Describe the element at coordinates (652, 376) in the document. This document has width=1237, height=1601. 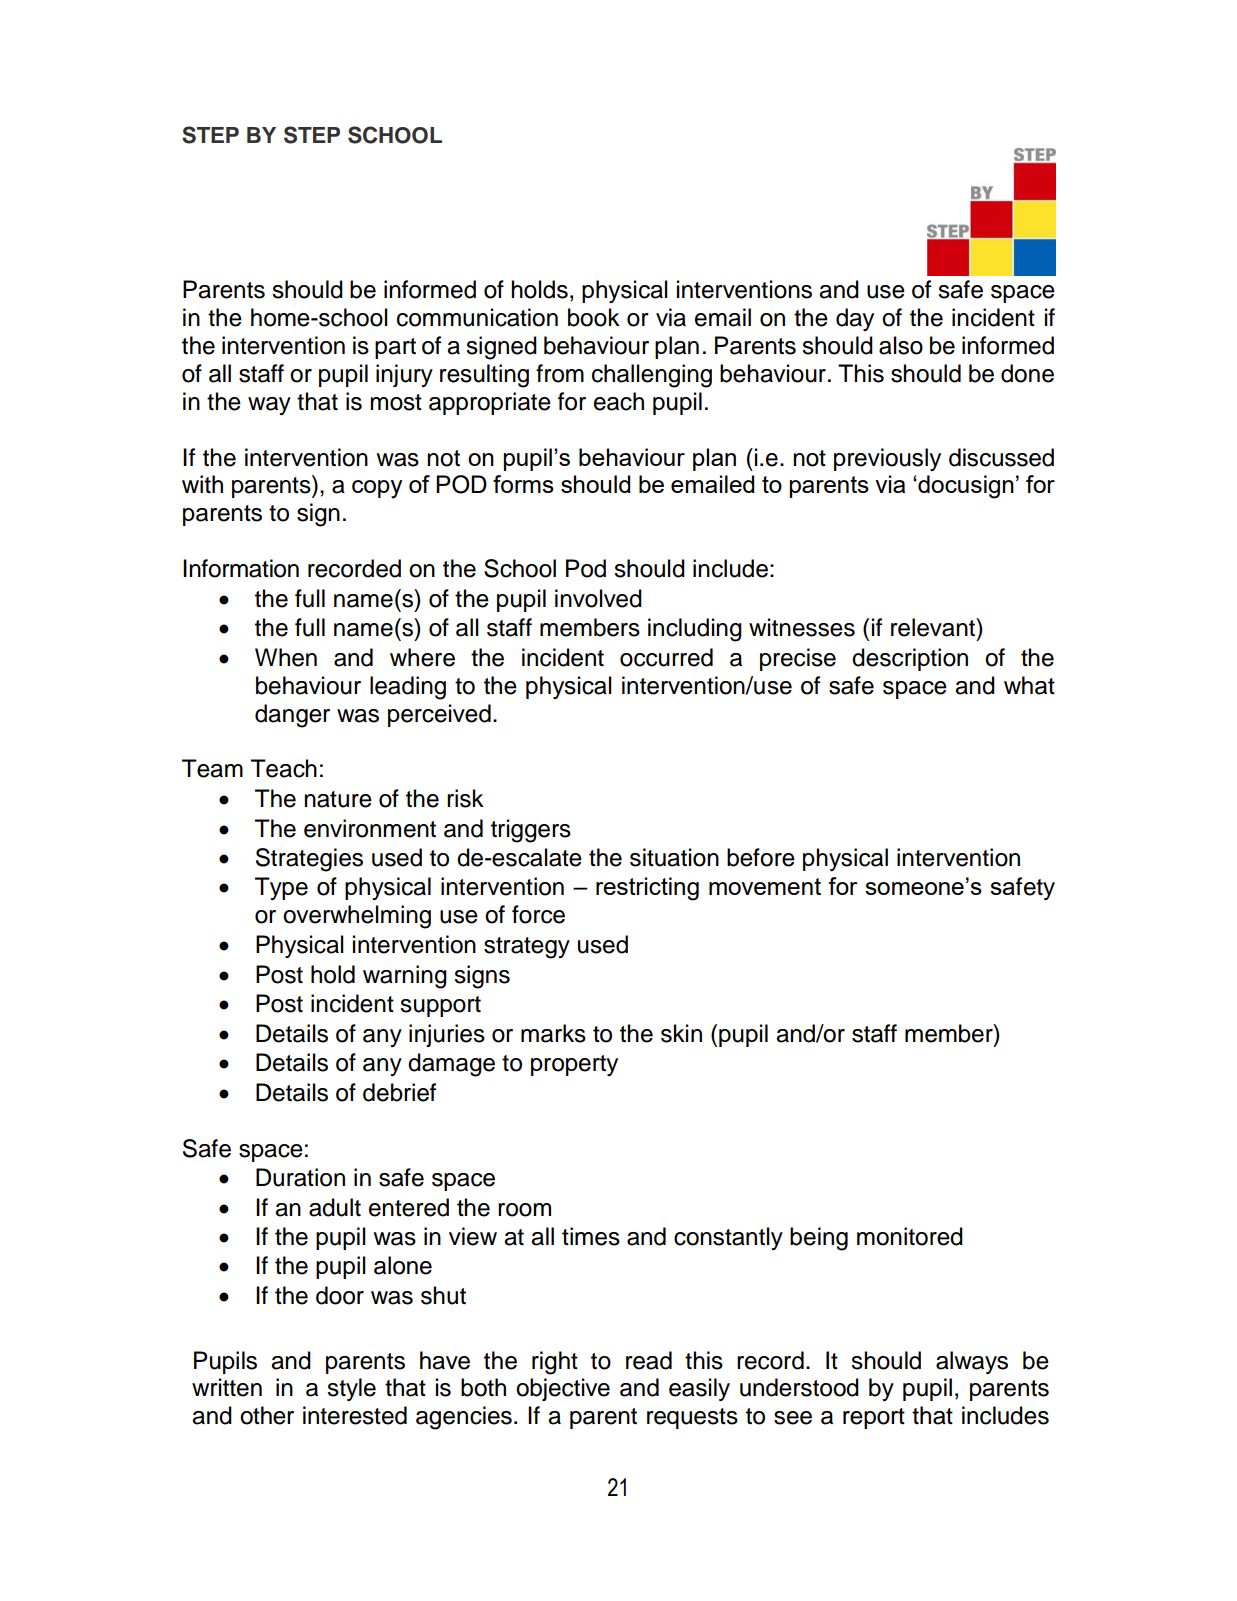
I see `challenging` at that location.
